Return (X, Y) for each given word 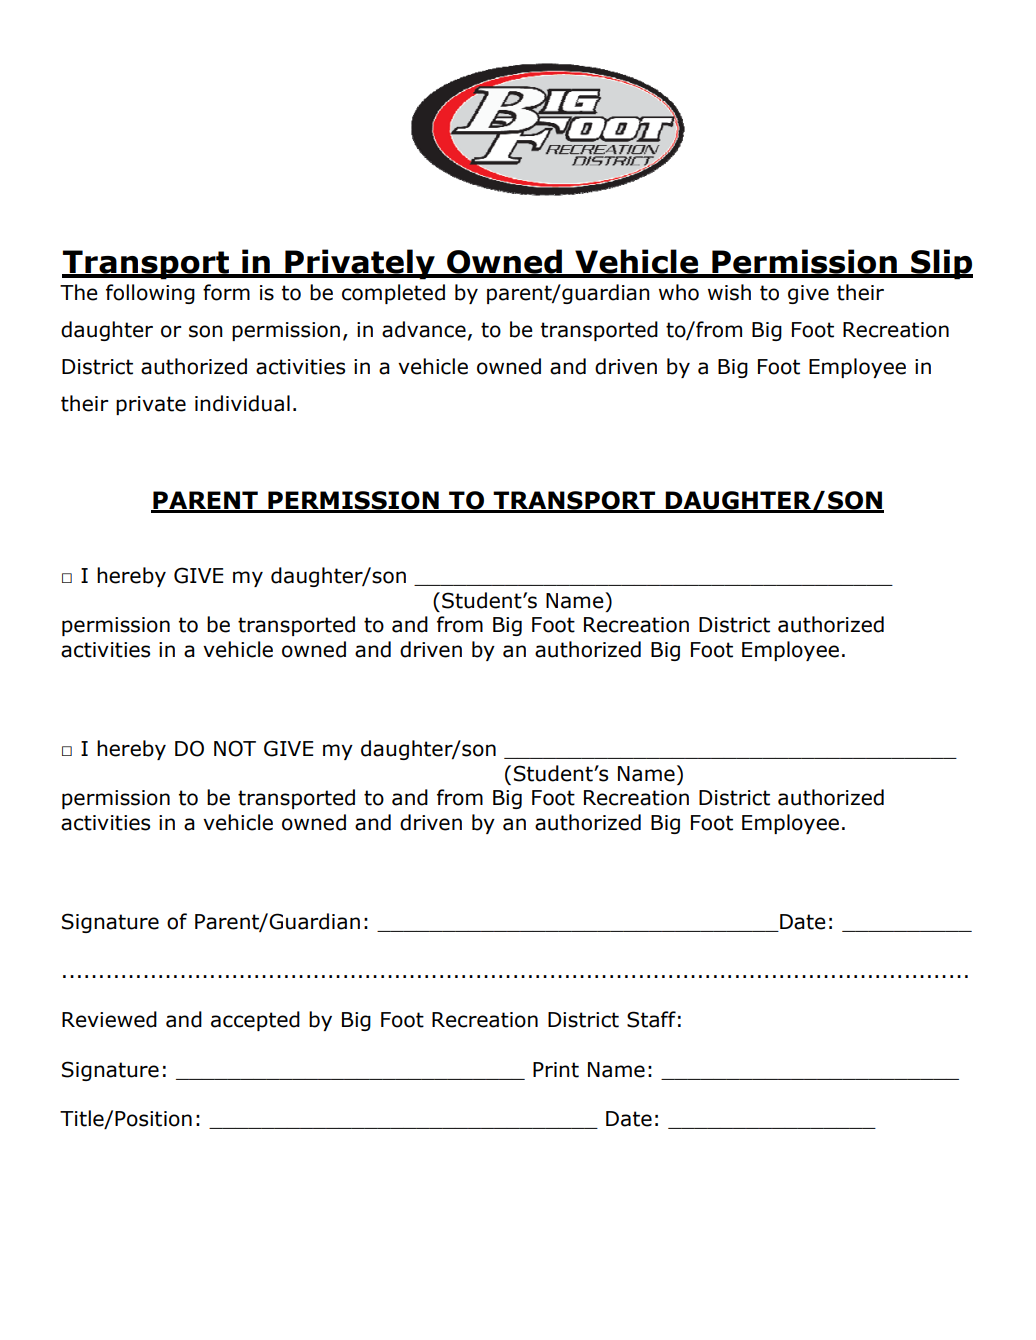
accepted (255, 1021)
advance (424, 329)
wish (729, 292)
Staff (651, 1019)
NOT (235, 748)
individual (242, 403)
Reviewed (109, 1019)
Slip (941, 264)
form (226, 292)
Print (556, 1070)
